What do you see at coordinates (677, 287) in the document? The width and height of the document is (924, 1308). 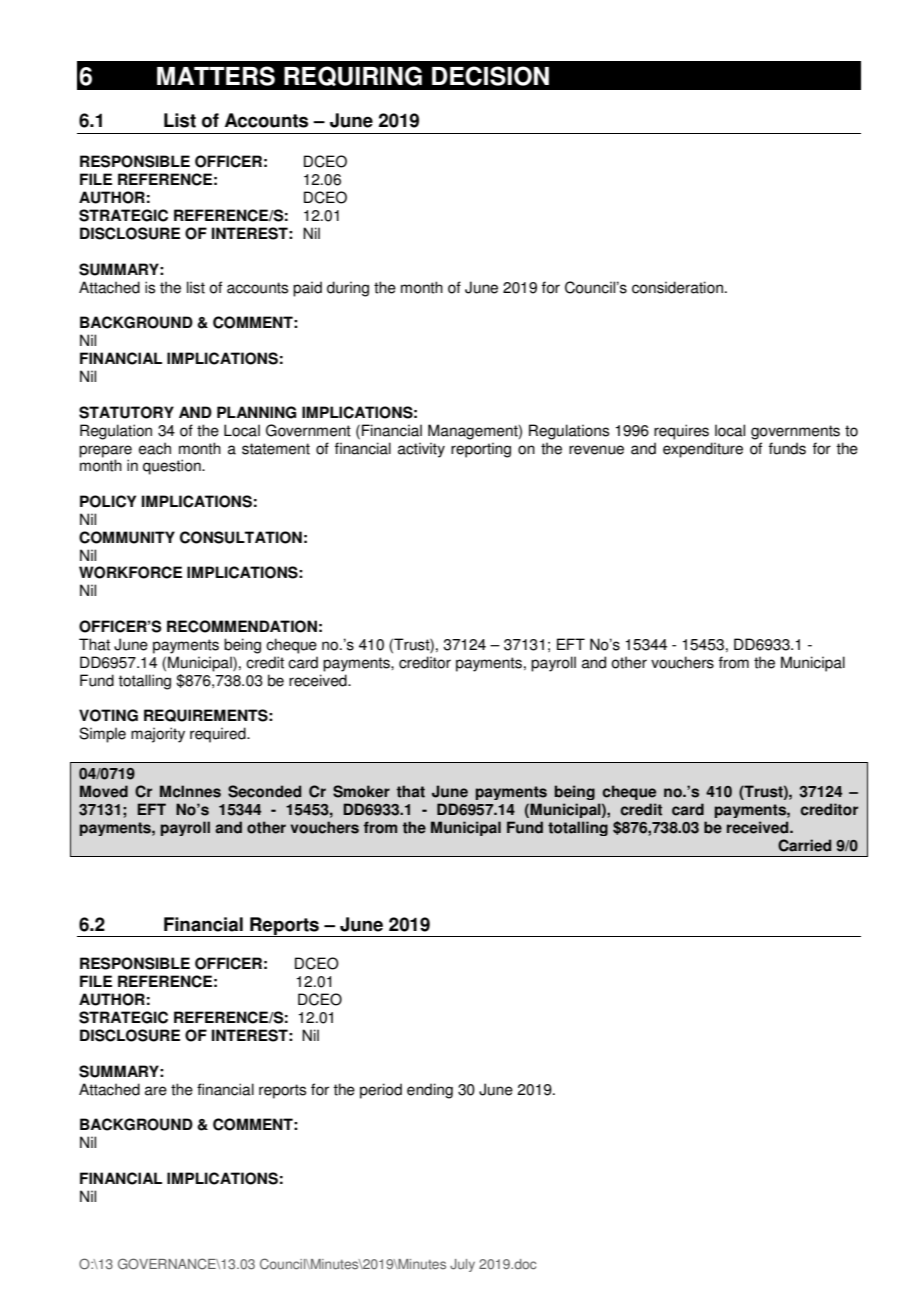 I see `consideration` at bounding box center [677, 287].
